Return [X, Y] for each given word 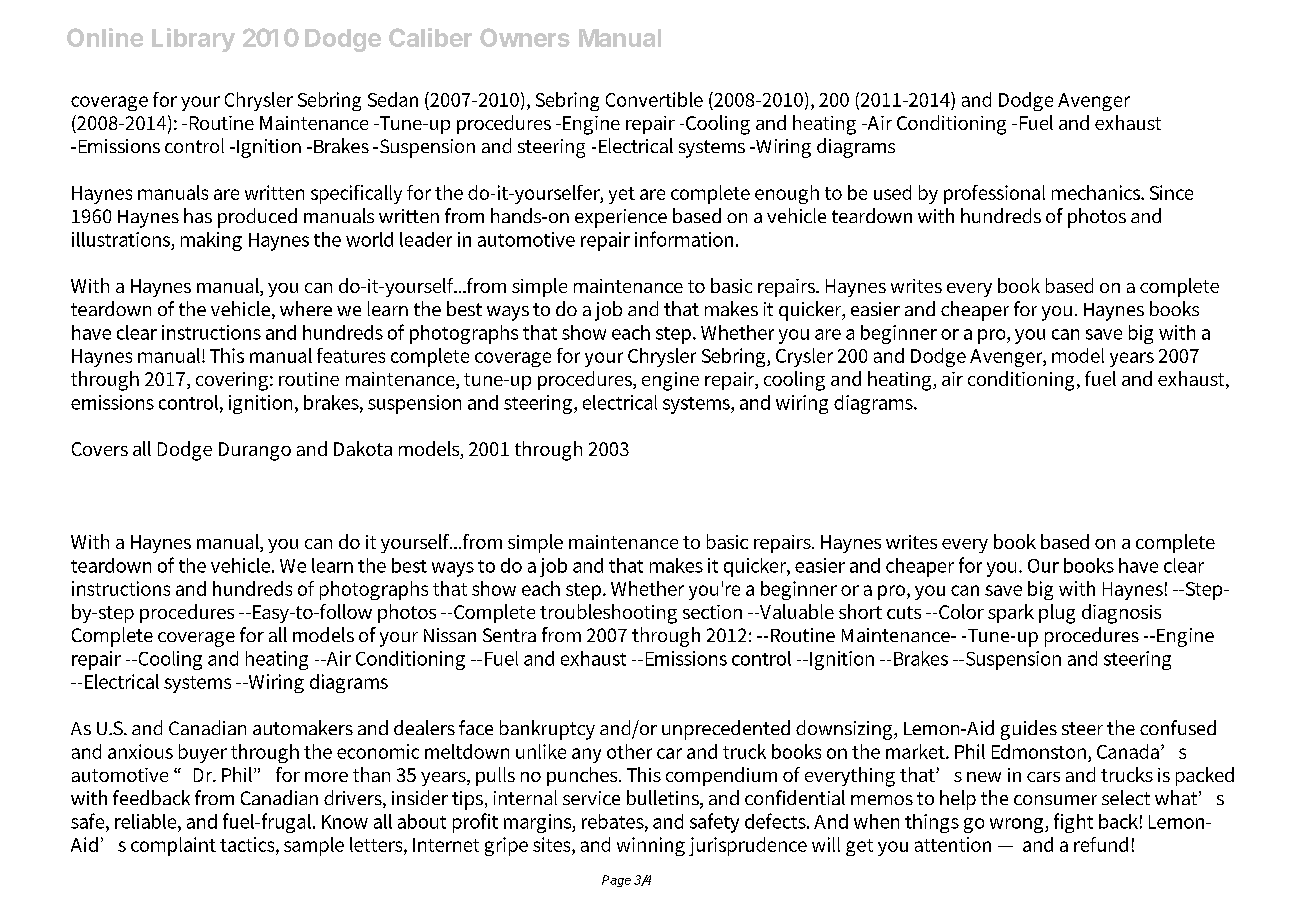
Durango [255, 451]
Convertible [654, 99]
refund [1101, 844]
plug [1057, 614]
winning [651, 846]
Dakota [363, 448]
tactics [248, 844]
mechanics [1097, 192]
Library [193, 40]
